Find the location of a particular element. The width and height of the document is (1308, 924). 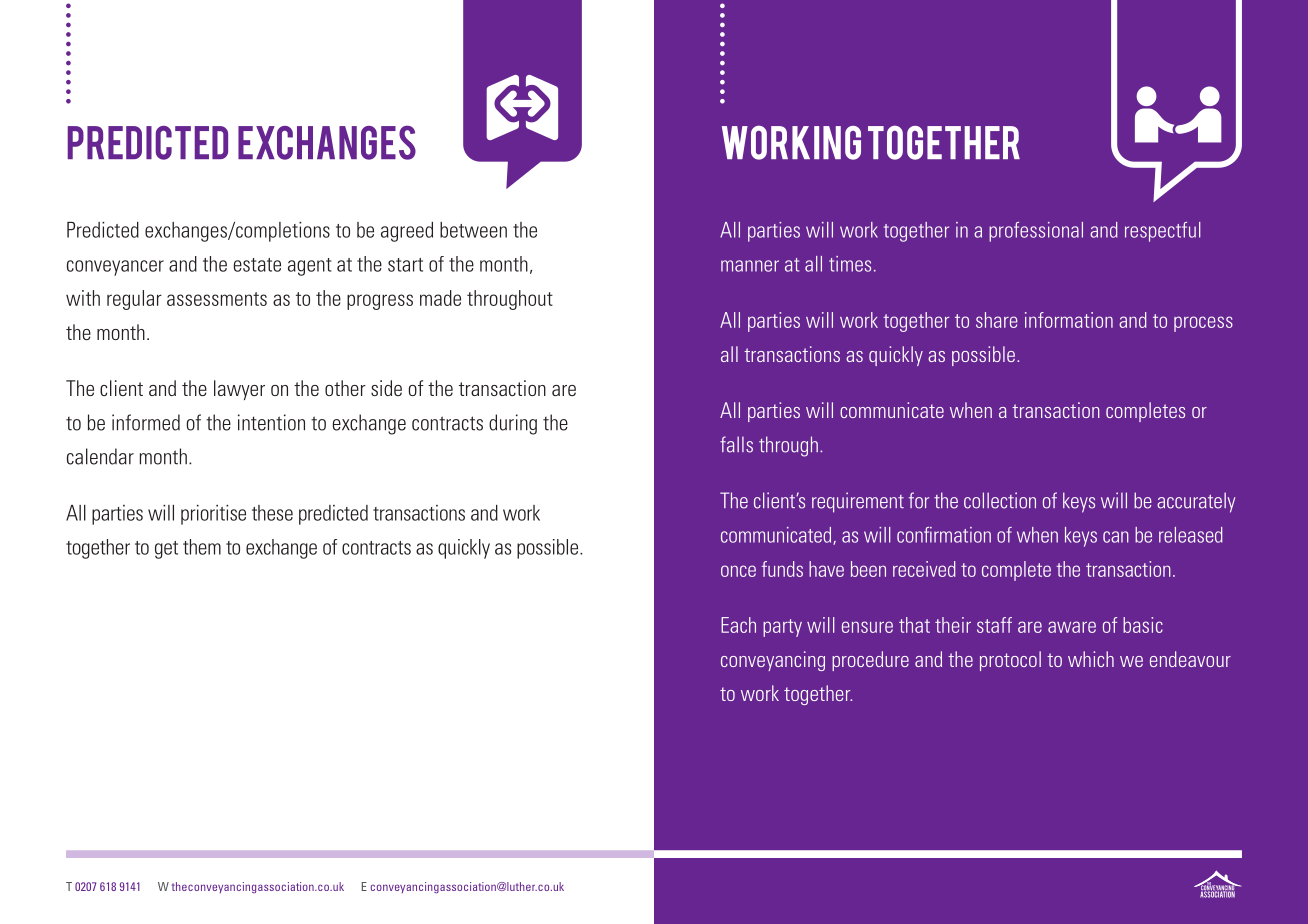

them is located at coordinates (202, 547).
